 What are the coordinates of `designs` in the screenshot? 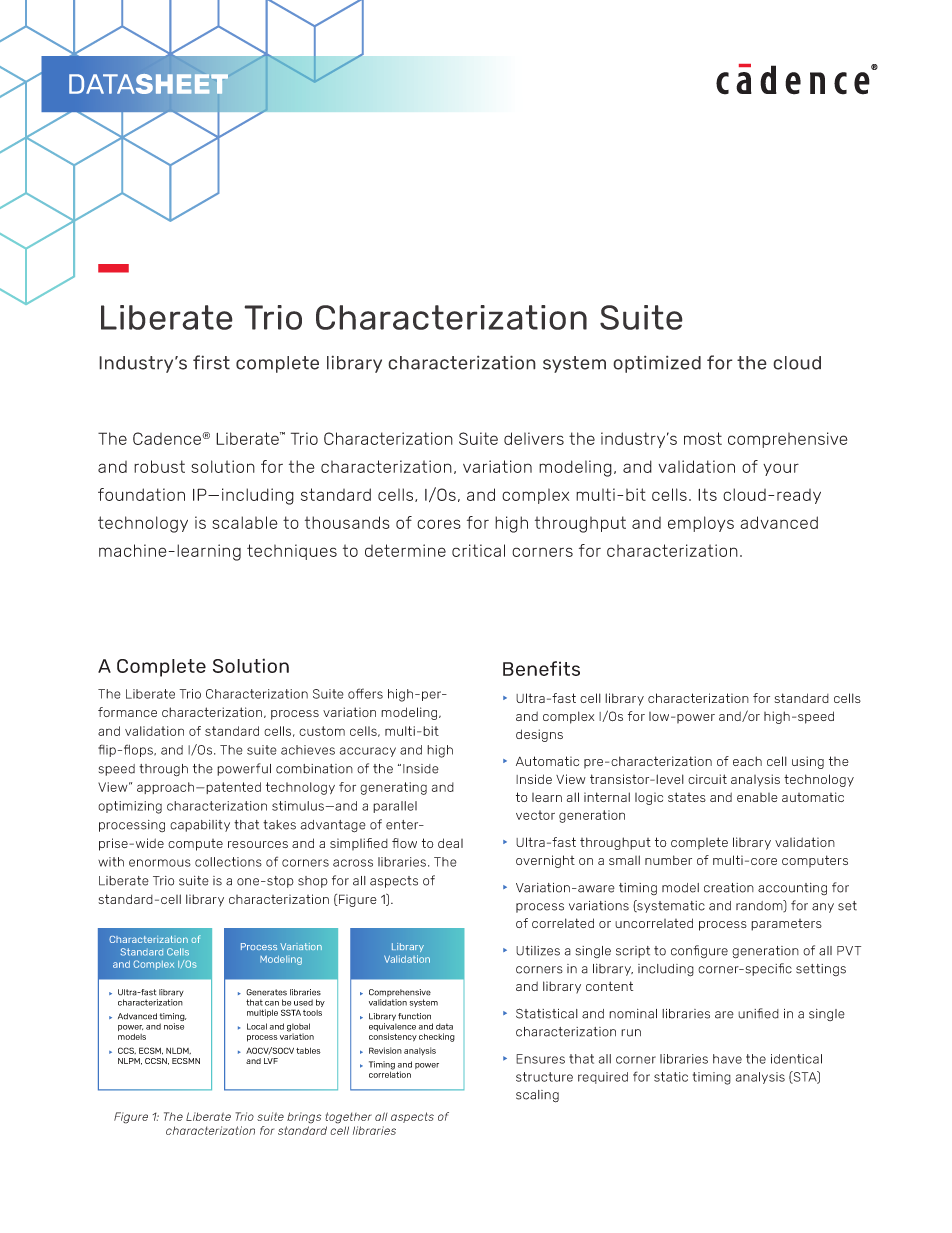 It's located at (539, 735).
